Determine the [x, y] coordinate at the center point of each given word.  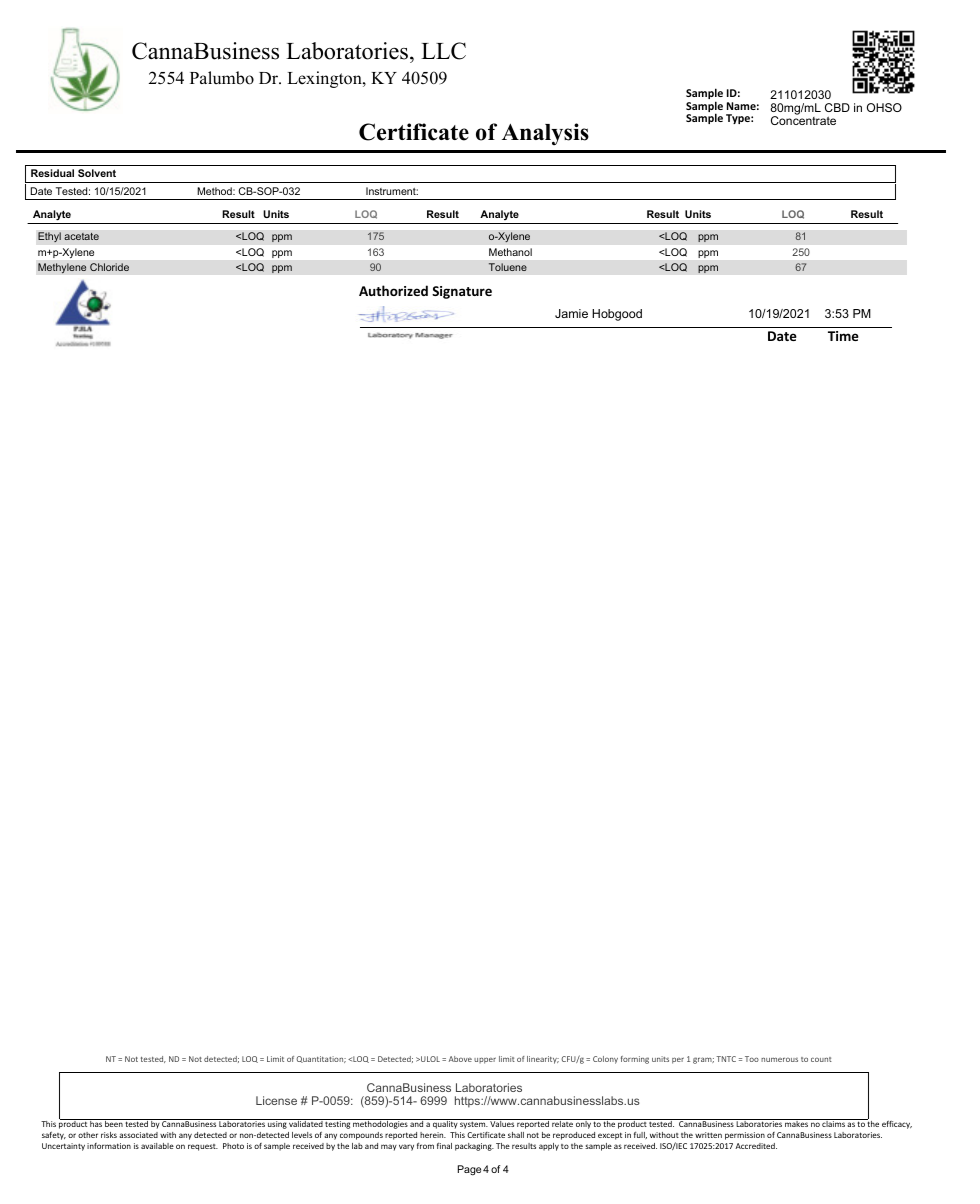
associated [138, 1135]
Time [843, 336]
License [276, 1100]
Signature [462, 292]
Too [752, 1059]
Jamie [571, 313]
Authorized [393, 290]
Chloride [109, 267]
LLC [443, 51]
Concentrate [803, 119]
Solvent [97, 173]
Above [460, 1059]
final [444, 1146]
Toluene [507, 267]
